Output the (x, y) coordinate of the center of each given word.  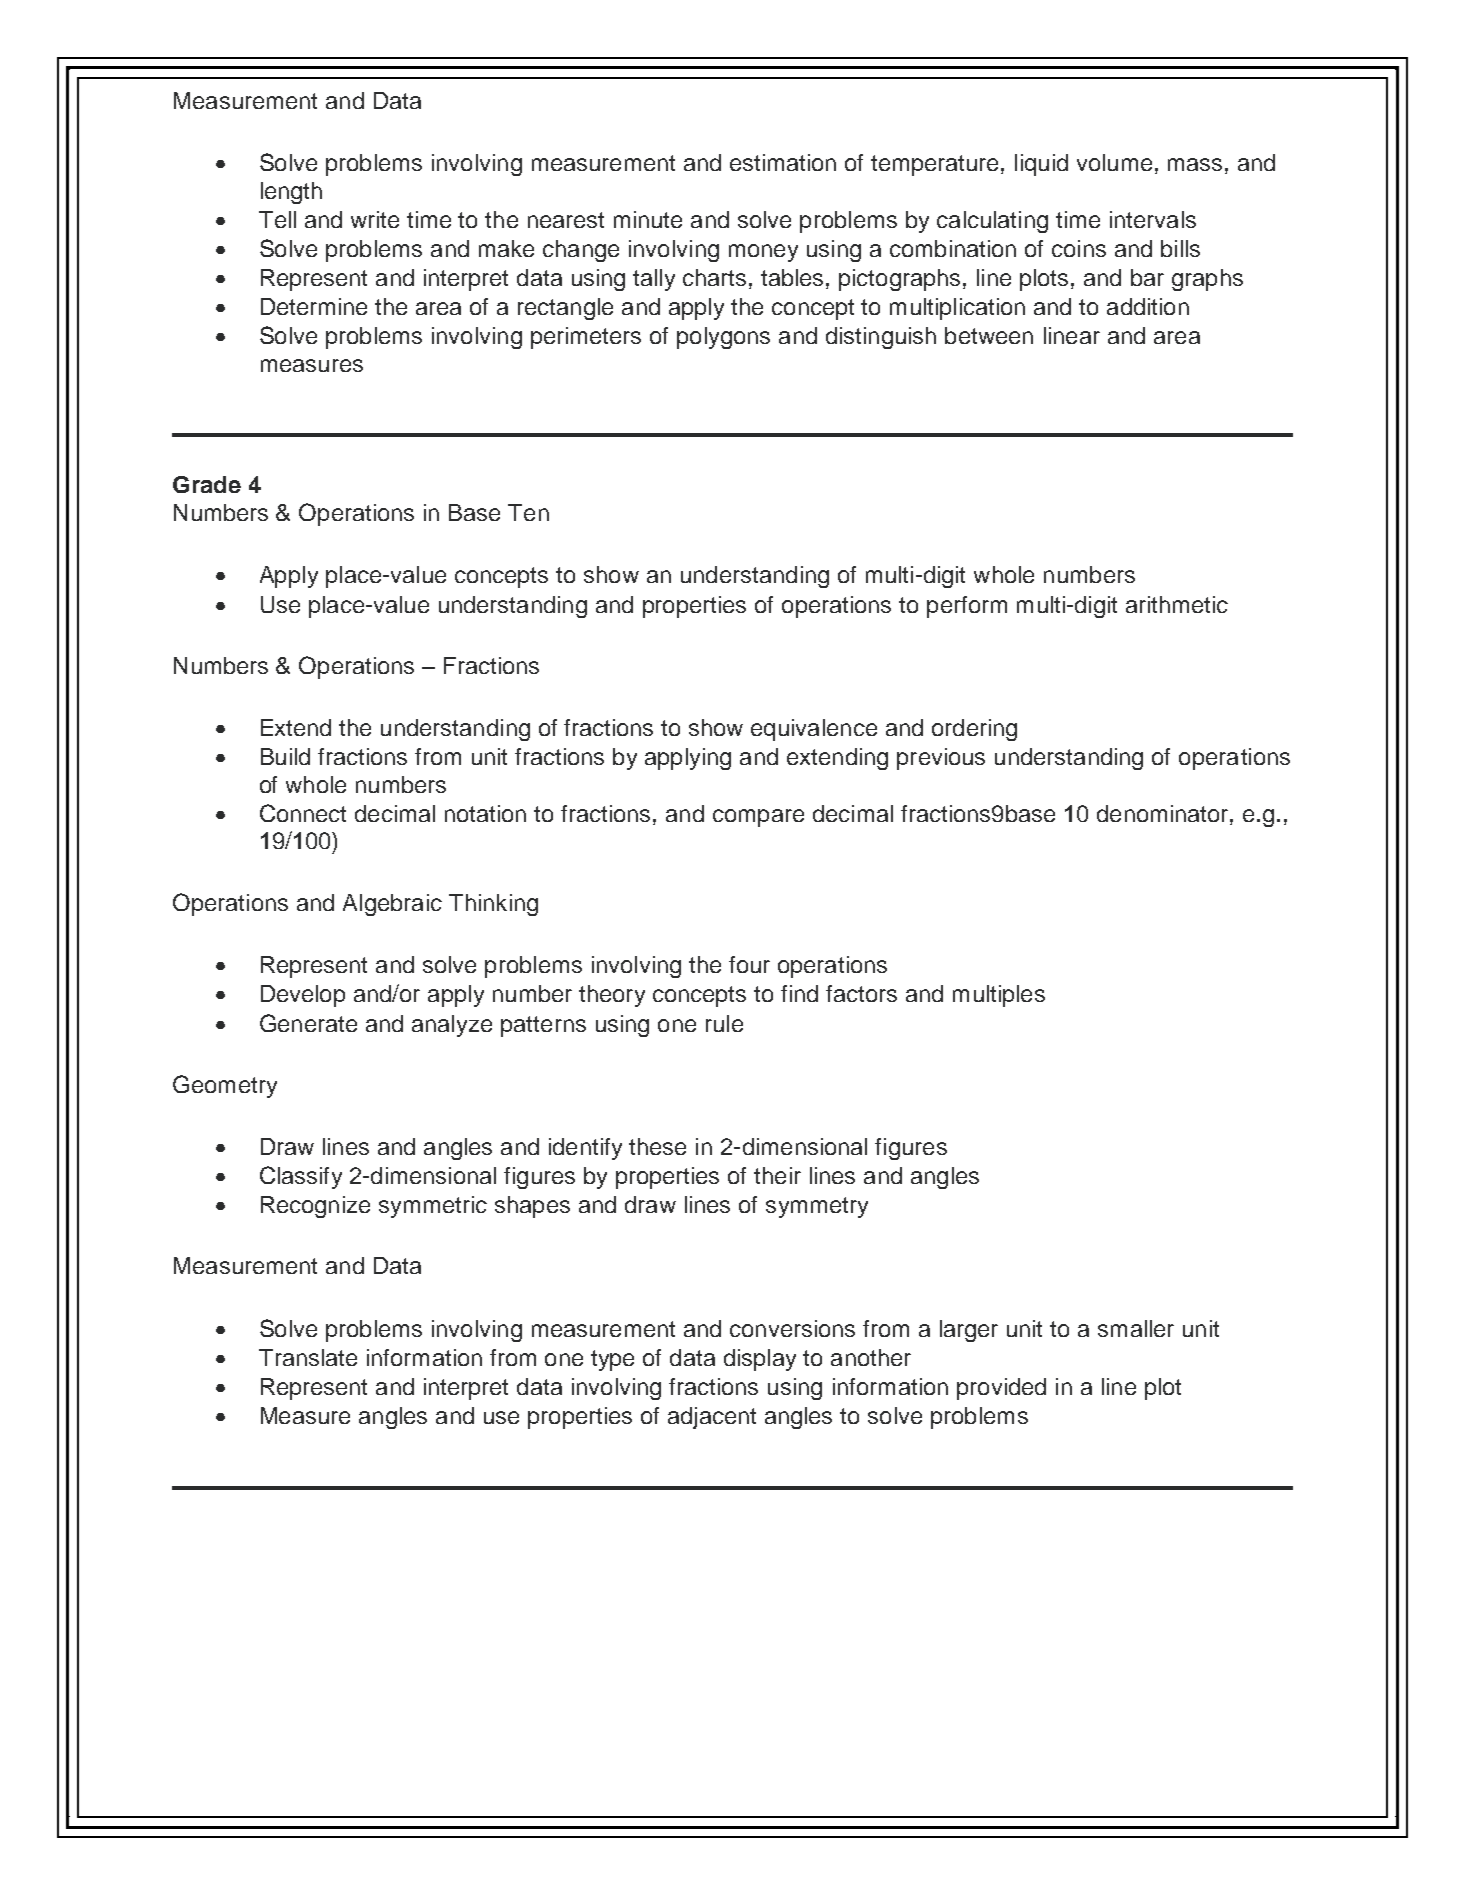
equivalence (814, 730)
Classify (301, 1177)
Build (285, 756)
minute (648, 219)
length (291, 193)
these (657, 1146)
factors (861, 993)
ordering (974, 730)
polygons (723, 338)
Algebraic (392, 905)
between (989, 335)
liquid (1041, 165)
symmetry (817, 1207)
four (749, 964)
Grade (207, 484)
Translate (308, 1357)
